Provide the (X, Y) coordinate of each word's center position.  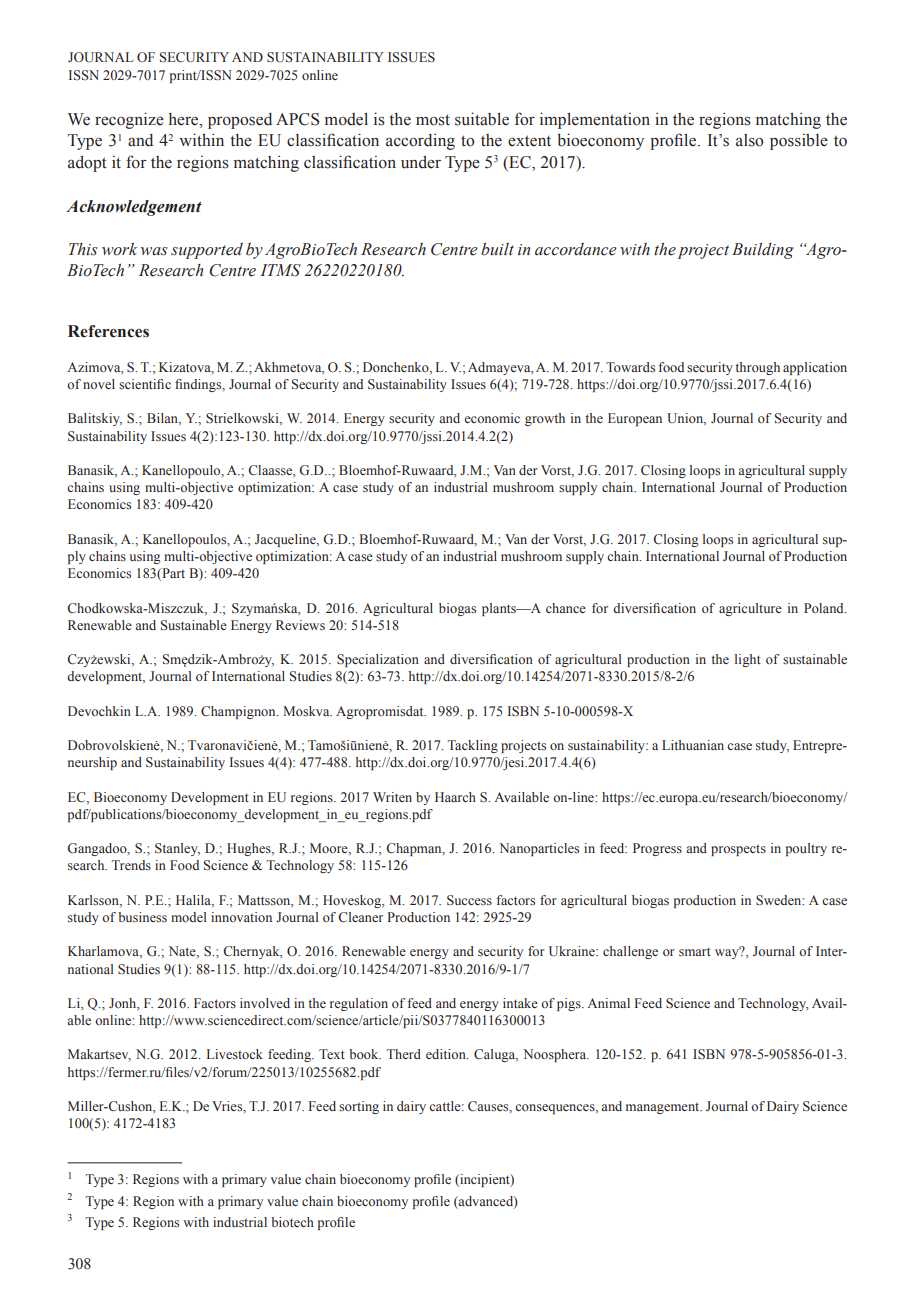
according (420, 141)
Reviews (300, 625)
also (749, 140)
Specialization (378, 660)
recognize (129, 120)
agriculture (750, 609)
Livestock (235, 1054)
